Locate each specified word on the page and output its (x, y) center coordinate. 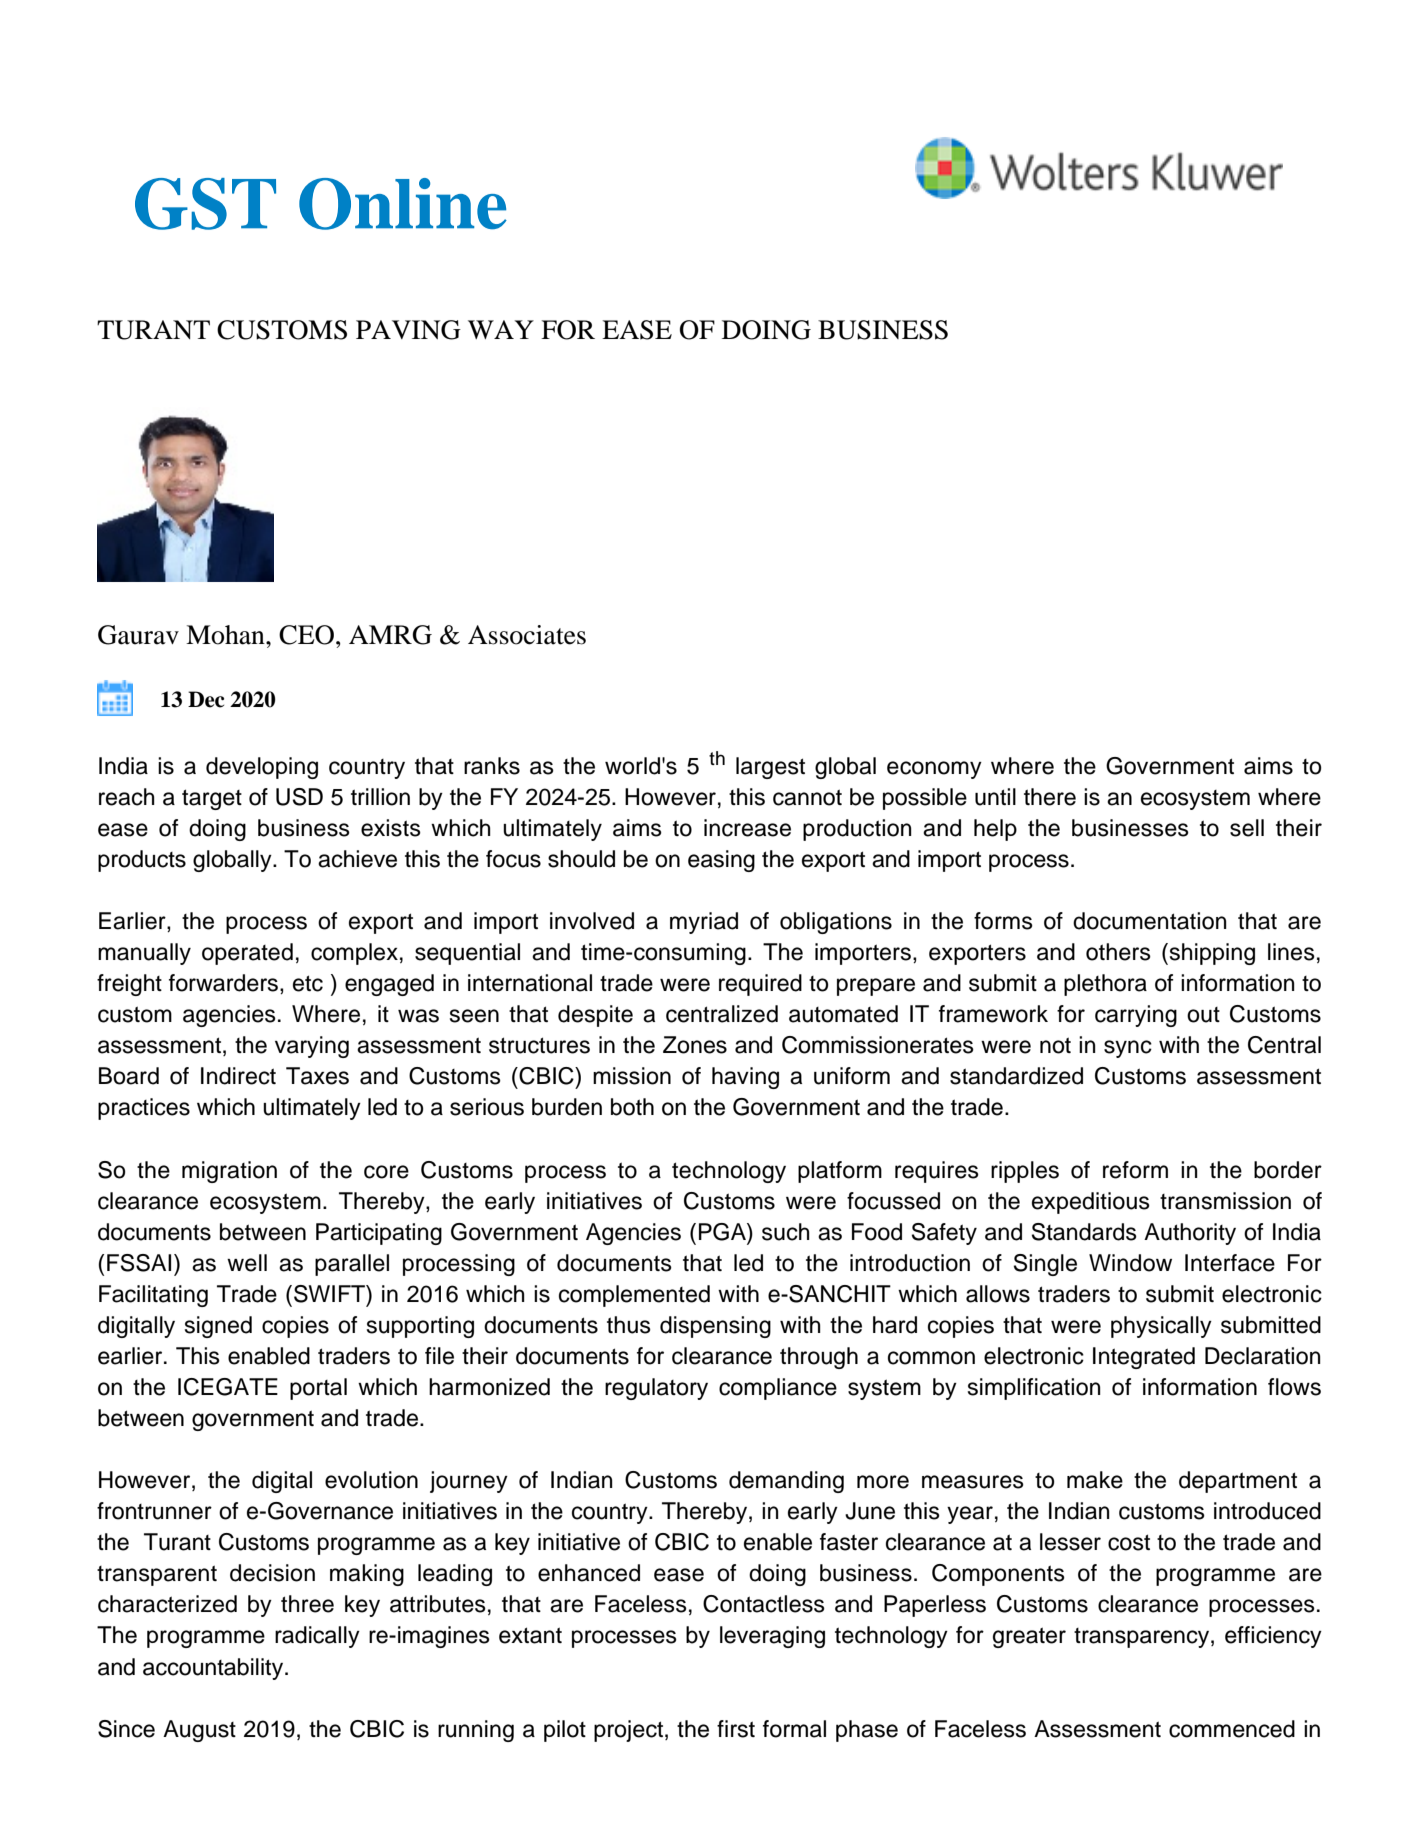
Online (403, 204)
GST (205, 204)
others (1118, 952)
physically (1161, 1327)
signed (218, 1327)
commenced (1232, 1729)
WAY (501, 329)
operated (247, 954)
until (995, 797)
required (760, 985)
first (736, 1729)
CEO (306, 635)
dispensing (715, 1327)
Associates (527, 635)
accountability (214, 1669)
